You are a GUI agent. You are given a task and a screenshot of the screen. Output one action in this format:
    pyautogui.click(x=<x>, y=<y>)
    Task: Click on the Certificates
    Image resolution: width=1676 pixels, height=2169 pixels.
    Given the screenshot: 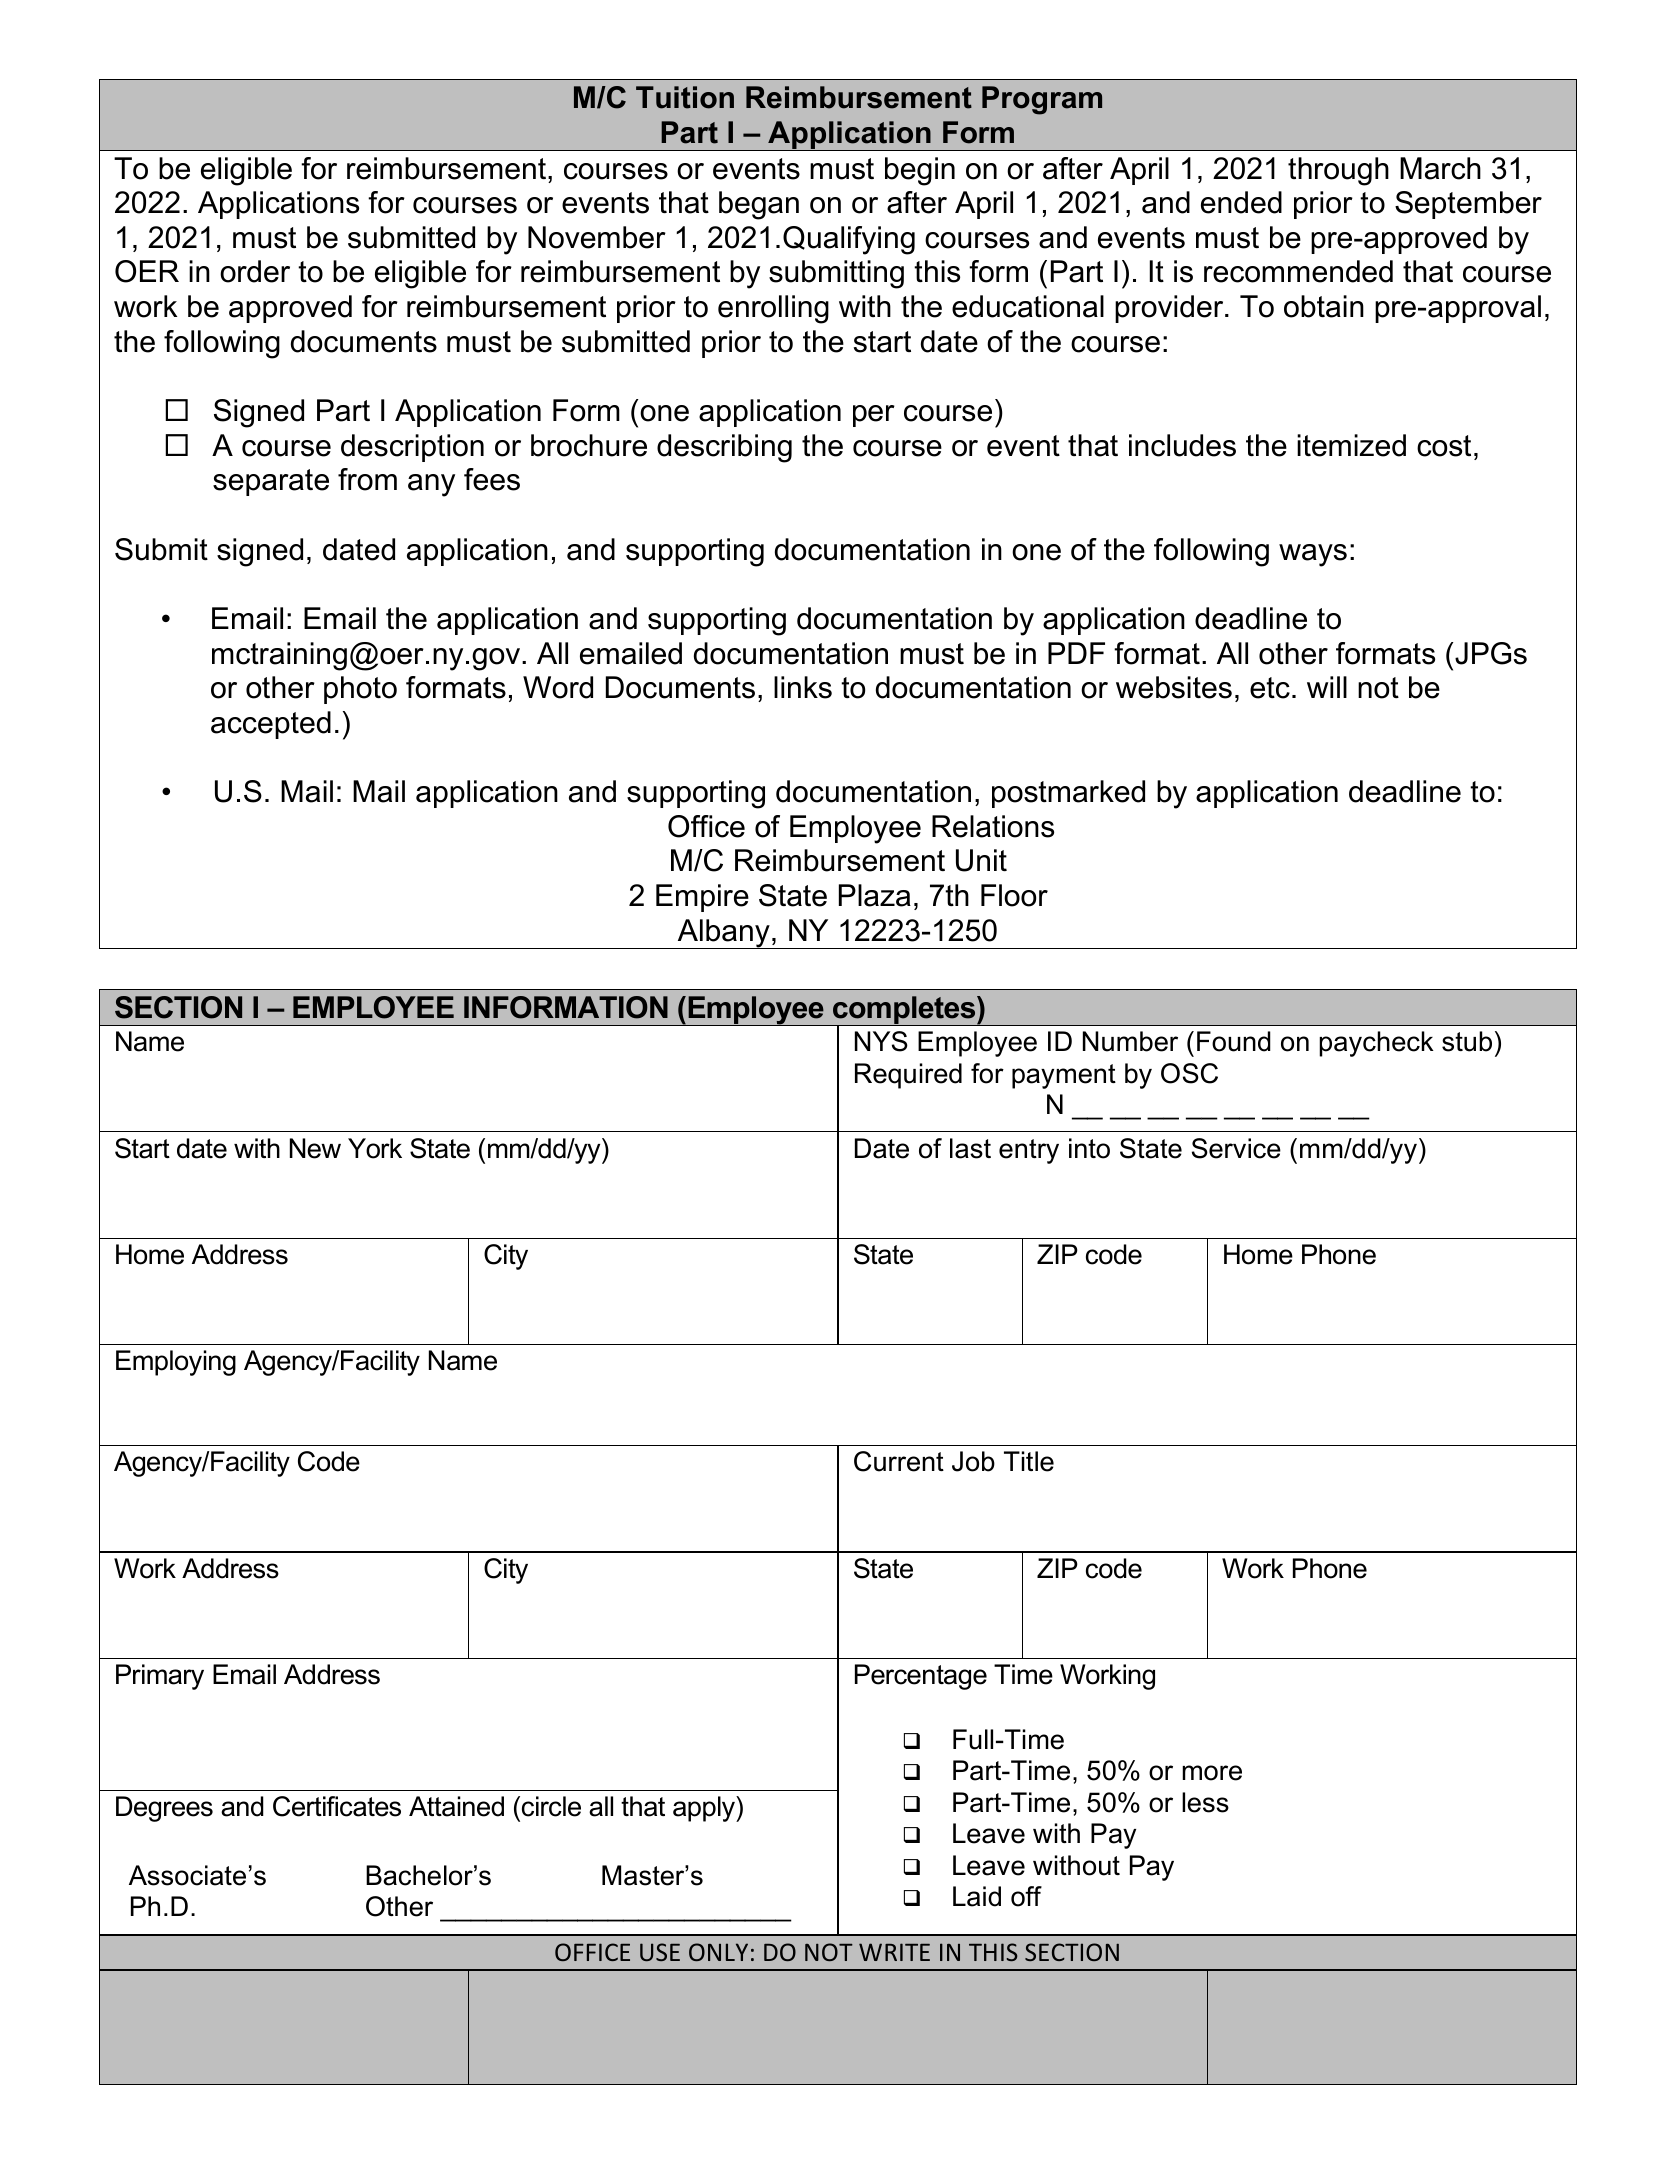 What is the action you would take?
    pyautogui.click(x=337, y=1806)
